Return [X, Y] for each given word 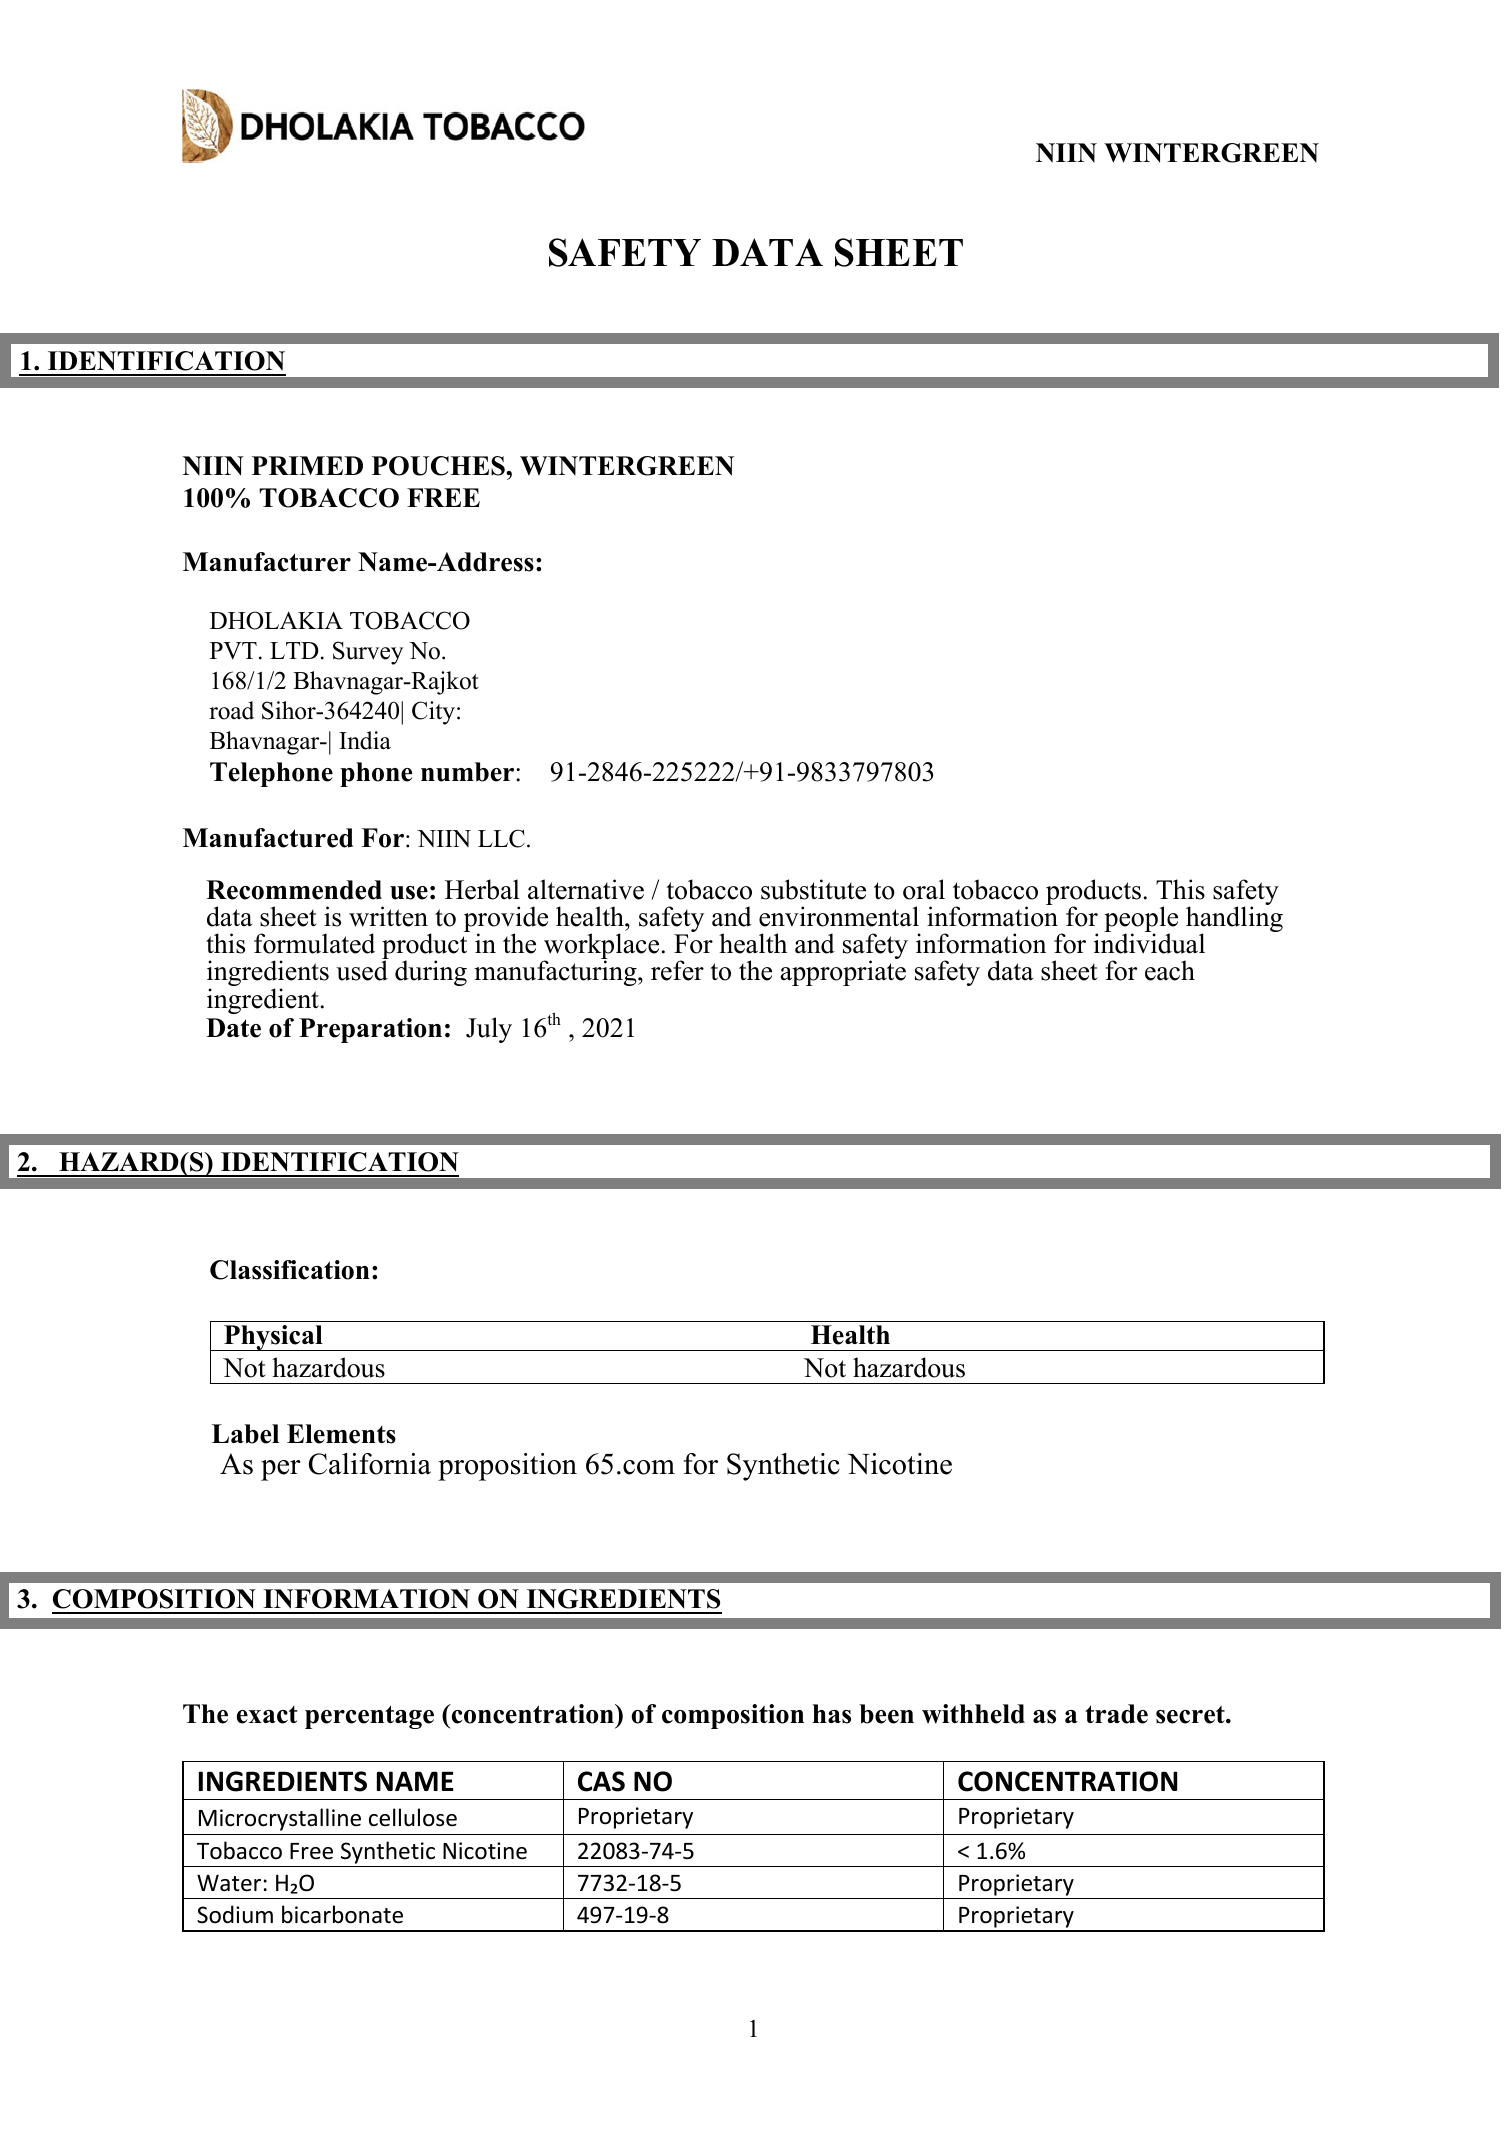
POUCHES [439, 466]
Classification [290, 1270]
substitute [813, 889]
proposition [507, 1467]
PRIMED [307, 465]
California [370, 1464]
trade [1116, 1714]
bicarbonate [342, 1914]
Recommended [294, 890]
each [1170, 970]
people [1141, 920]
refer [677, 970]
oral [924, 889]
